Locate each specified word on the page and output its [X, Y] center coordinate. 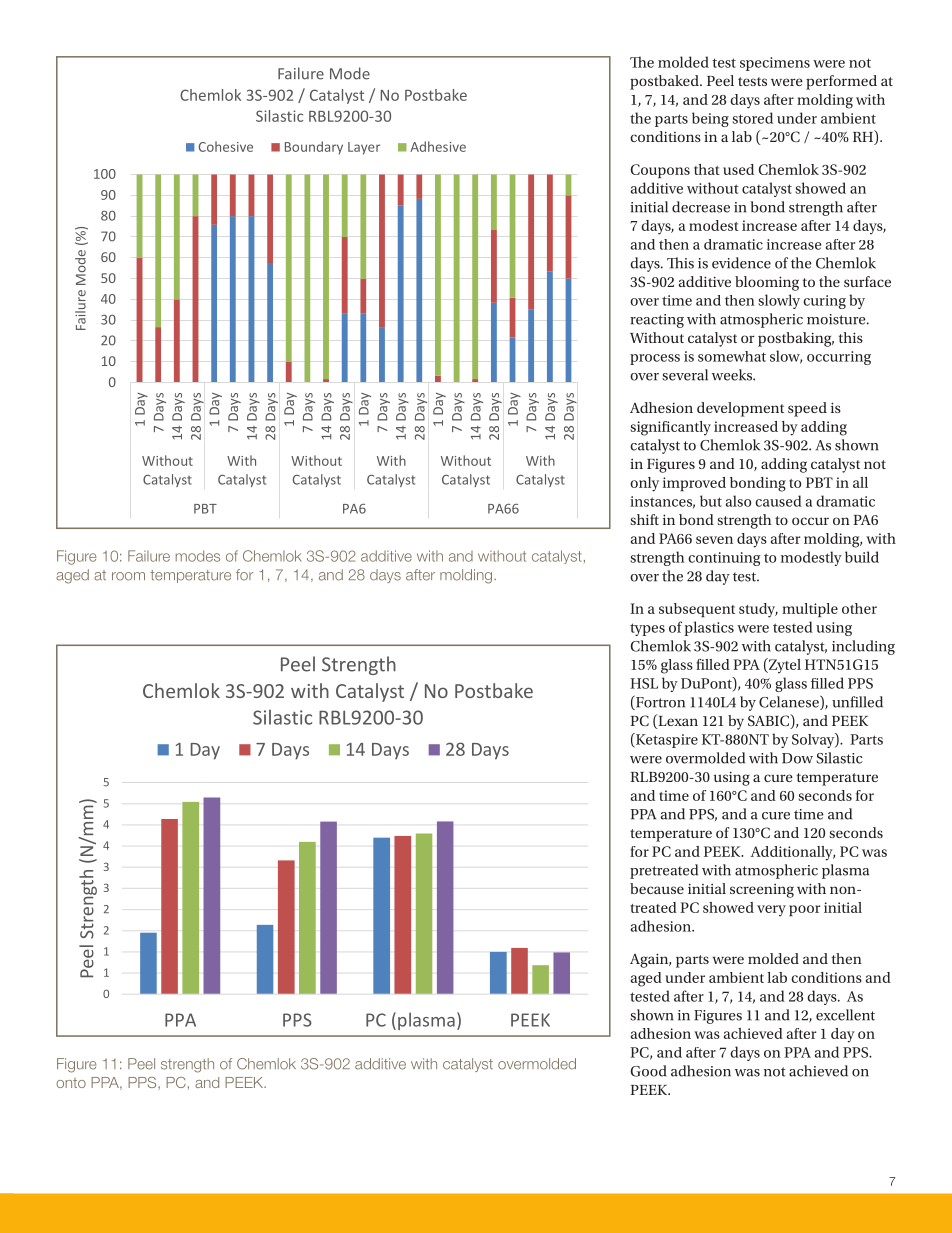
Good [648, 1071]
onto [71, 1083]
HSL [644, 683]
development [740, 409]
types [647, 629]
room [128, 576]
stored [752, 118]
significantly [670, 428]
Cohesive [226, 146]
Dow [797, 758]
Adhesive [438, 146]
